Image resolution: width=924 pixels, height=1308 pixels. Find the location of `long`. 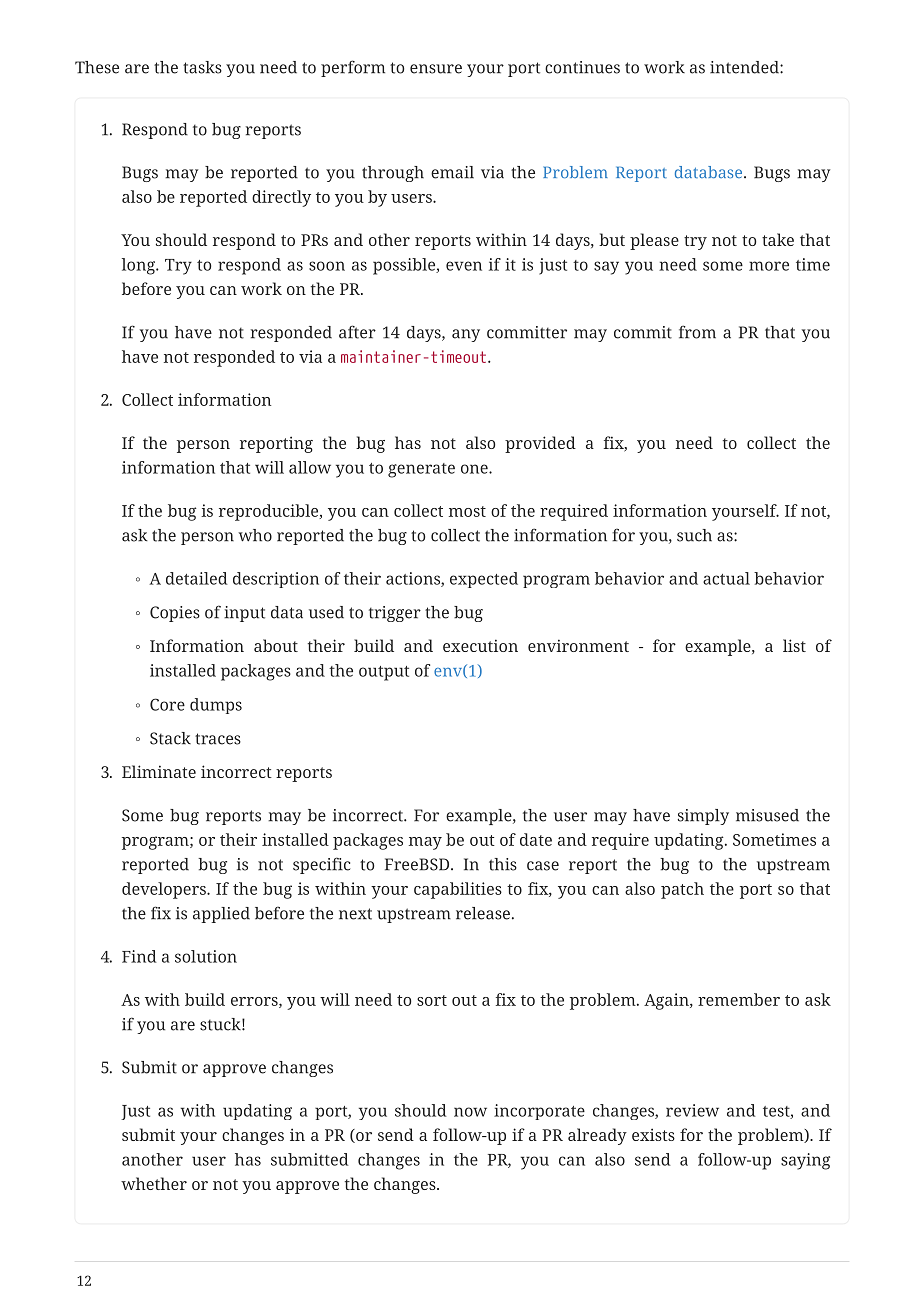

long is located at coordinates (139, 266).
